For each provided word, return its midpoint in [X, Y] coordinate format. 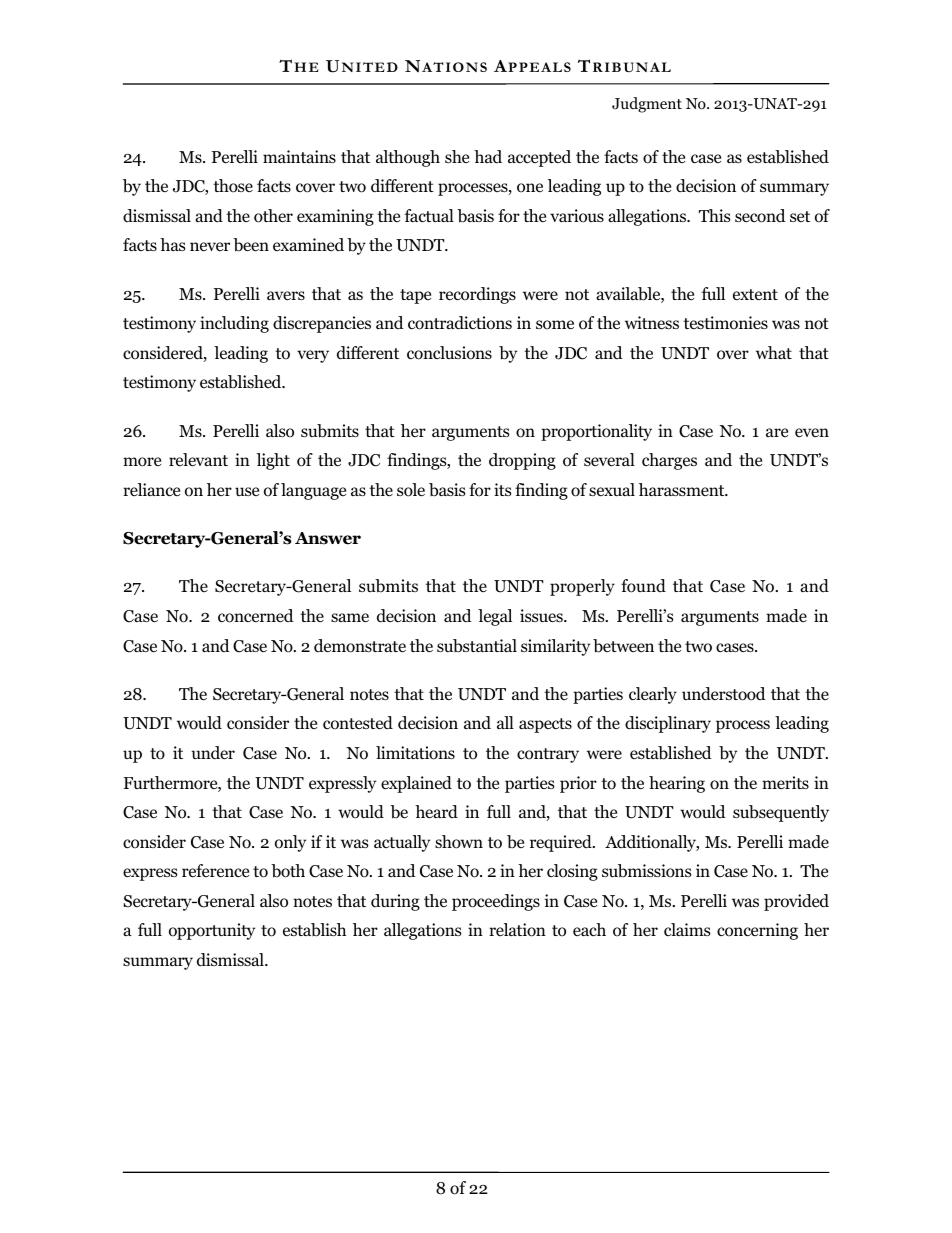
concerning [757, 931]
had [488, 157]
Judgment [647, 105]
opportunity [212, 931]
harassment [683, 489]
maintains [299, 156]
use [247, 491]
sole [411, 490]
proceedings [496, 902]
